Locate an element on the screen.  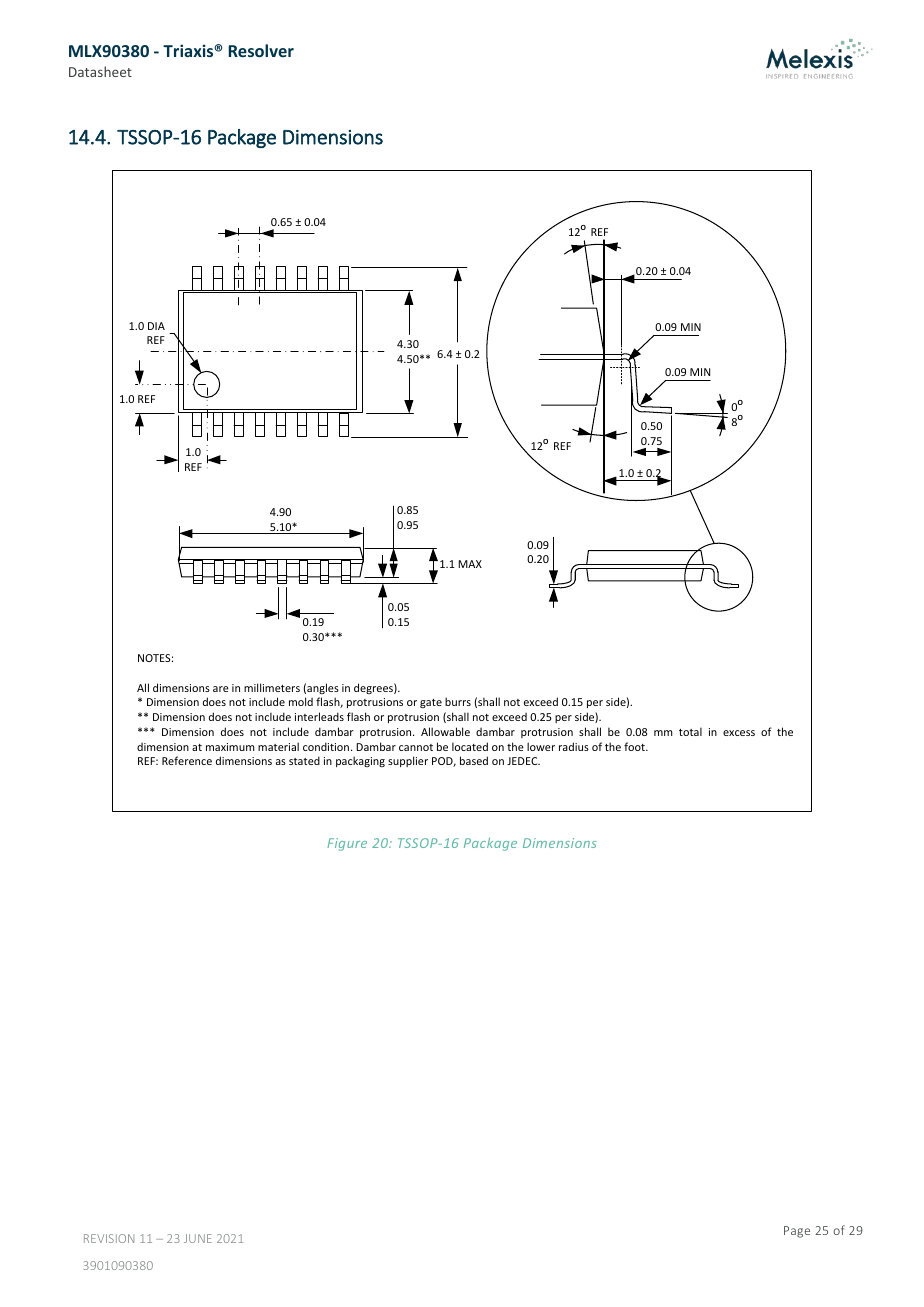
Resolver is located at coordinates (261, 50).
